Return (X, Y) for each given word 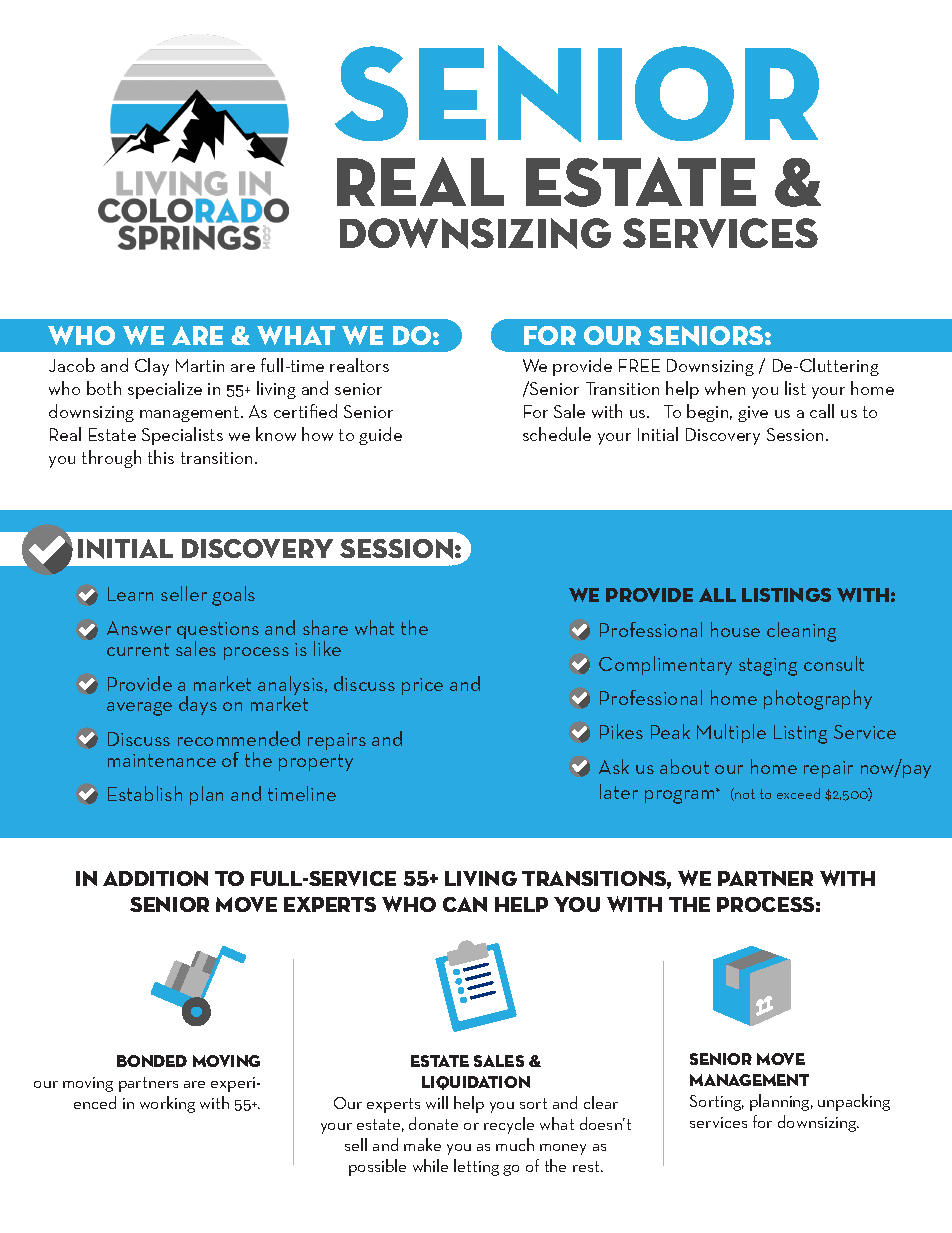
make (422, 1144)
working (167, 1104)
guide (380, 436)
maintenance (162, 760)
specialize (165, 390)
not (744, 794)
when (725, 388)
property (316, 762)
